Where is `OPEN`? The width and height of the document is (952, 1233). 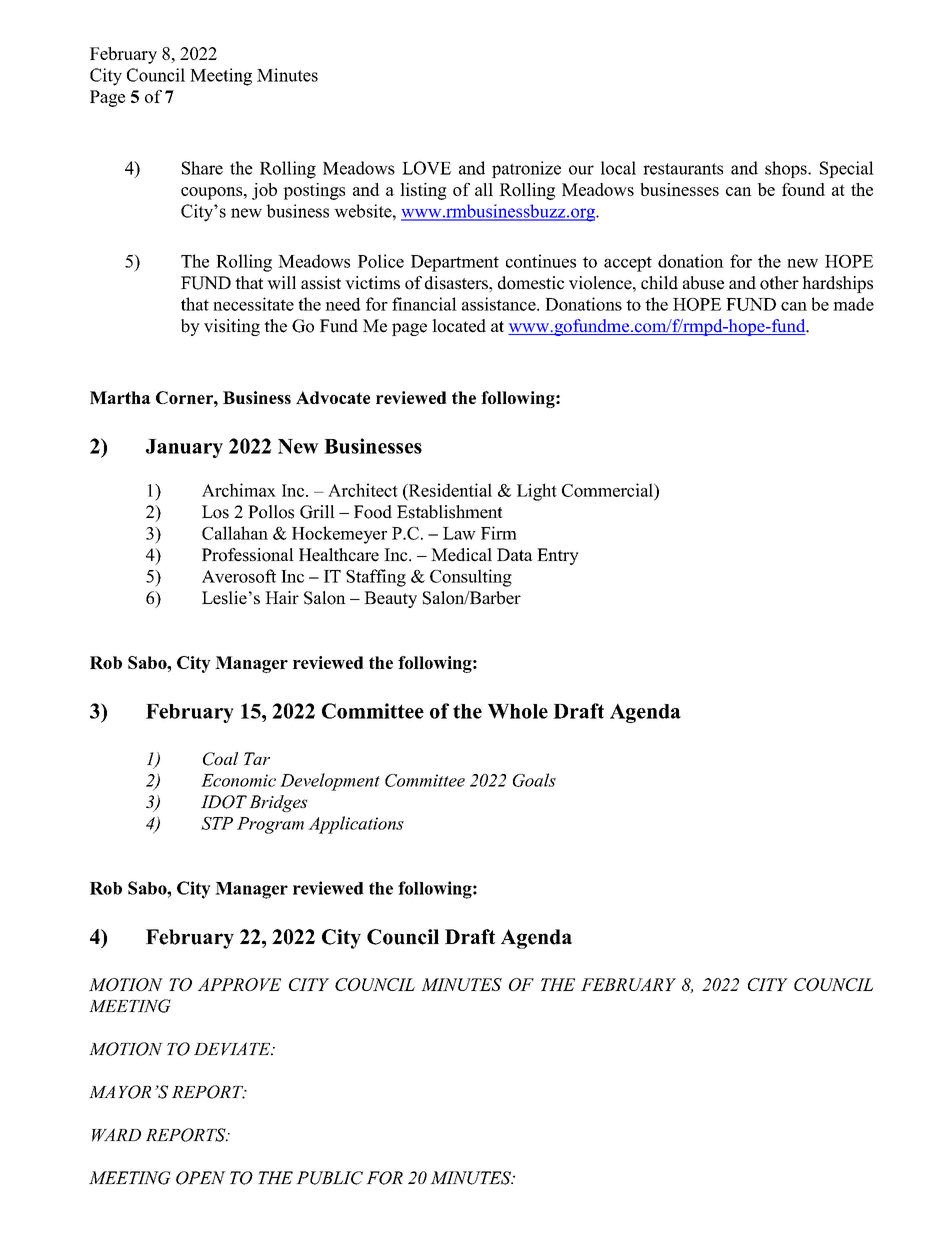
OPEN is located at coordinates (201, 1178).
